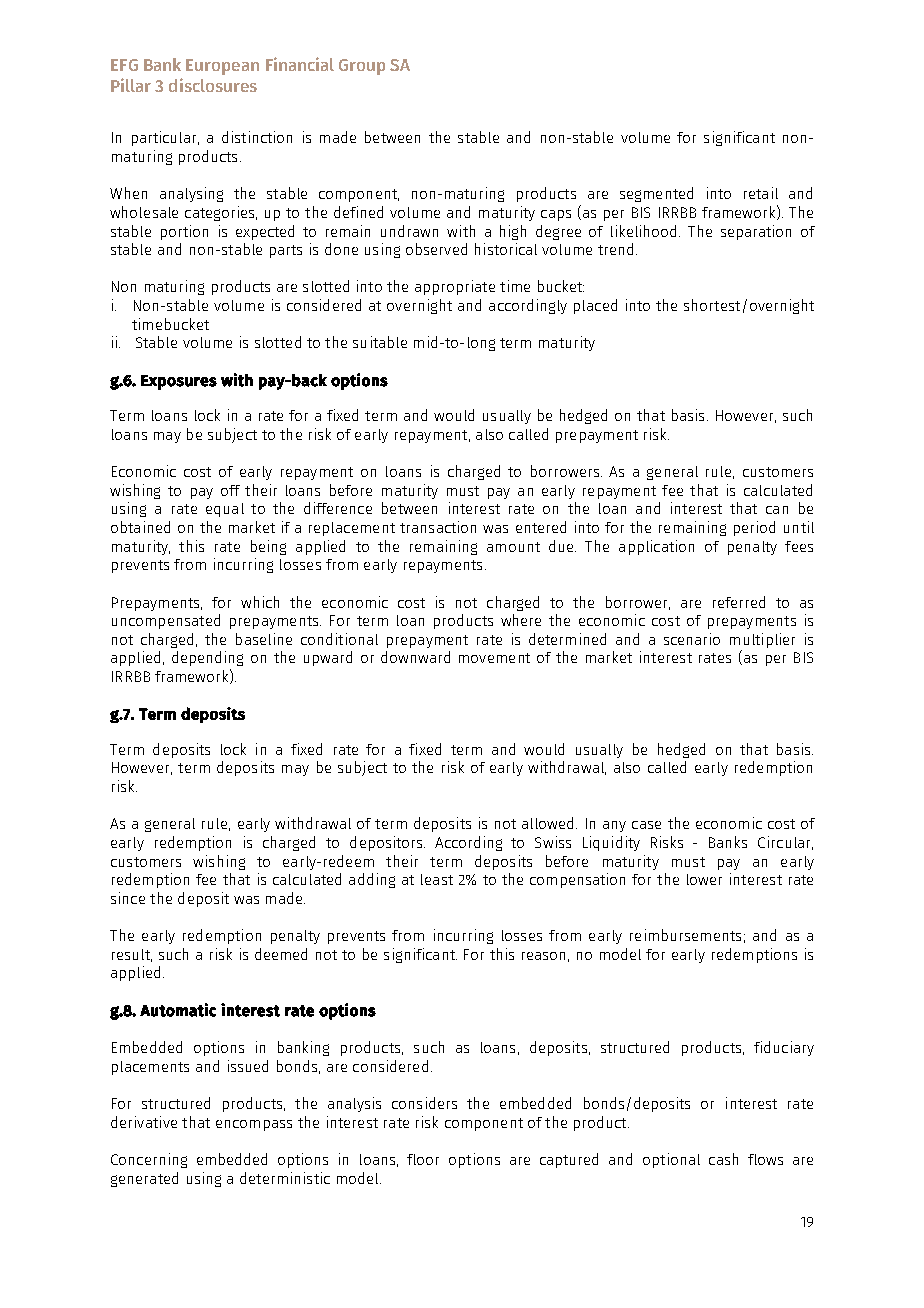 The image size is (924, 1308). I want to click on considers, so click(424, 1103).
